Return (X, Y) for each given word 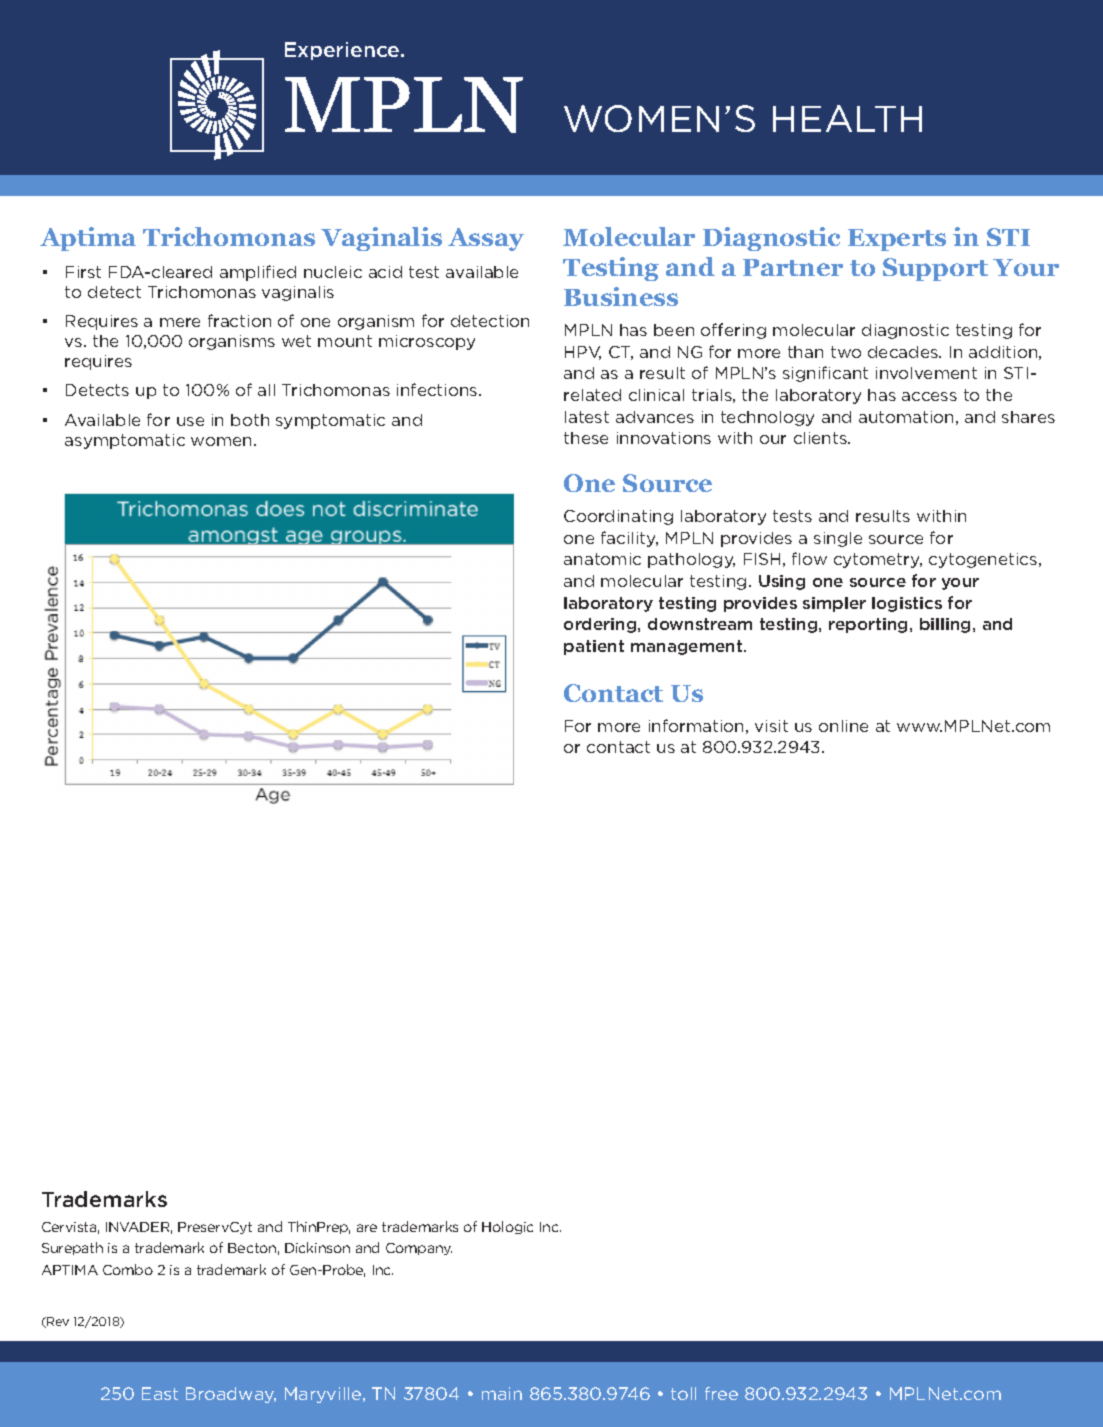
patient (594, 647)
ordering (601, 625)
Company (419, 1249)
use (190, 421)
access (929, 396)
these (586, 438)
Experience (343, 51)
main (502, 1393)
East (160, 1393)
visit (771, 726)
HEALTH (847, 118)
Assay (486, 239)
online (843, 726)
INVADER (139, 1228)
